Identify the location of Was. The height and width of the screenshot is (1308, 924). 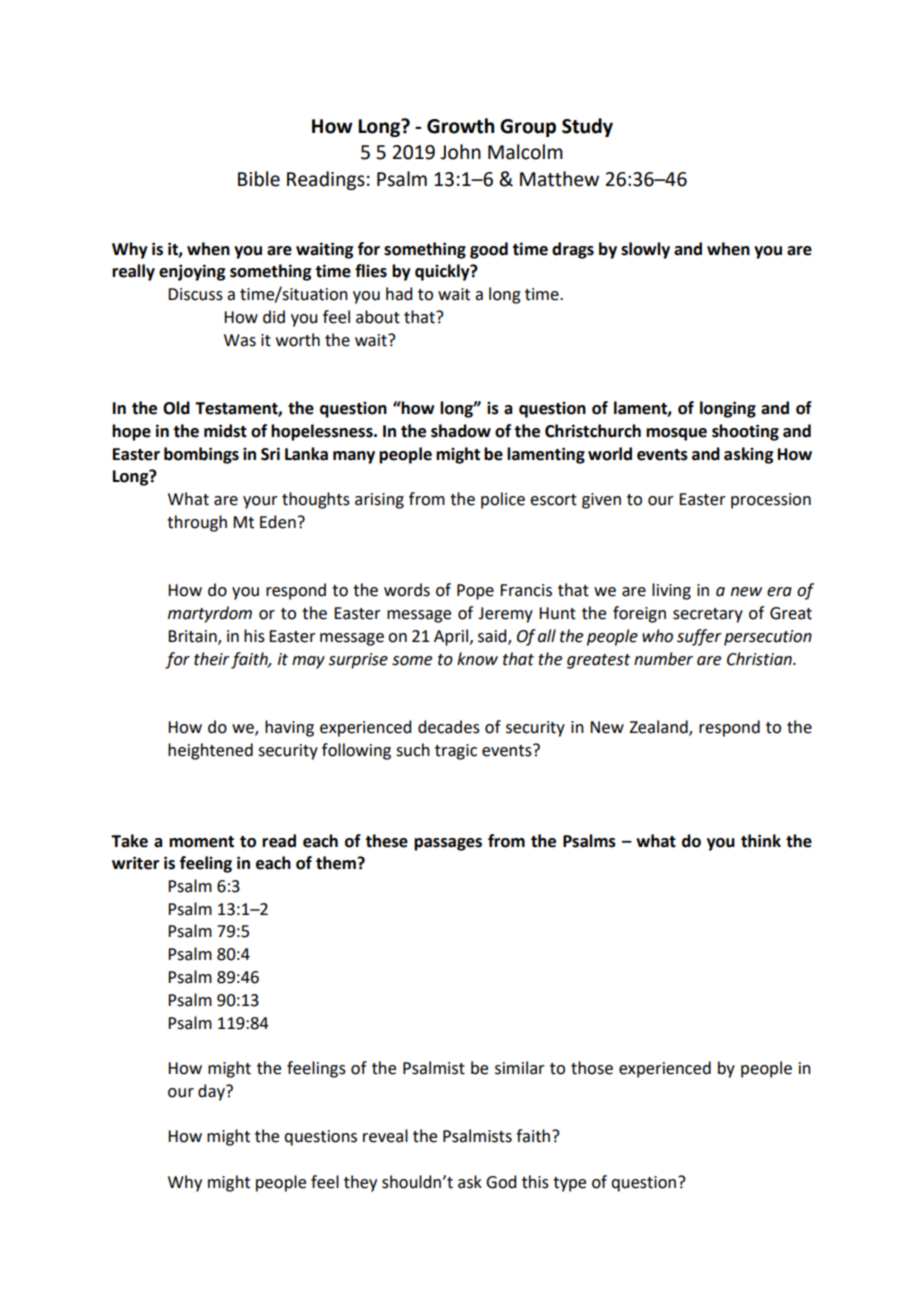
(240, 340).
